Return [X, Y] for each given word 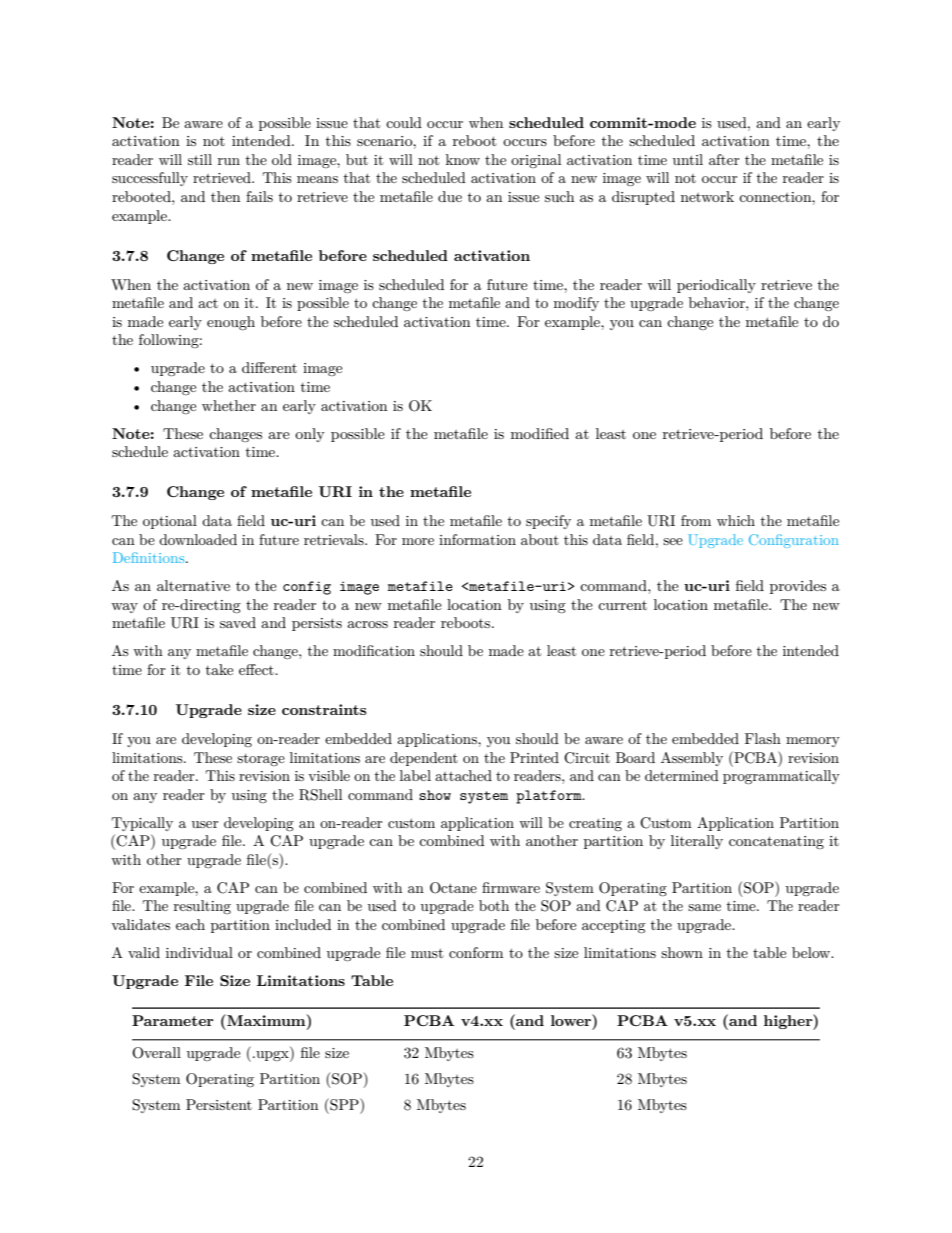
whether [229, 405]
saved [238, 622]
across [367, 624]
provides [798, 587]
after [724, 159]
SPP [344, 1104]
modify [576, 304]
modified [540, 433]
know [463, 159]
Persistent [219, 1104]
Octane [453, 888]
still [200, 159]
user [205, 824]
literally [697, 842]
